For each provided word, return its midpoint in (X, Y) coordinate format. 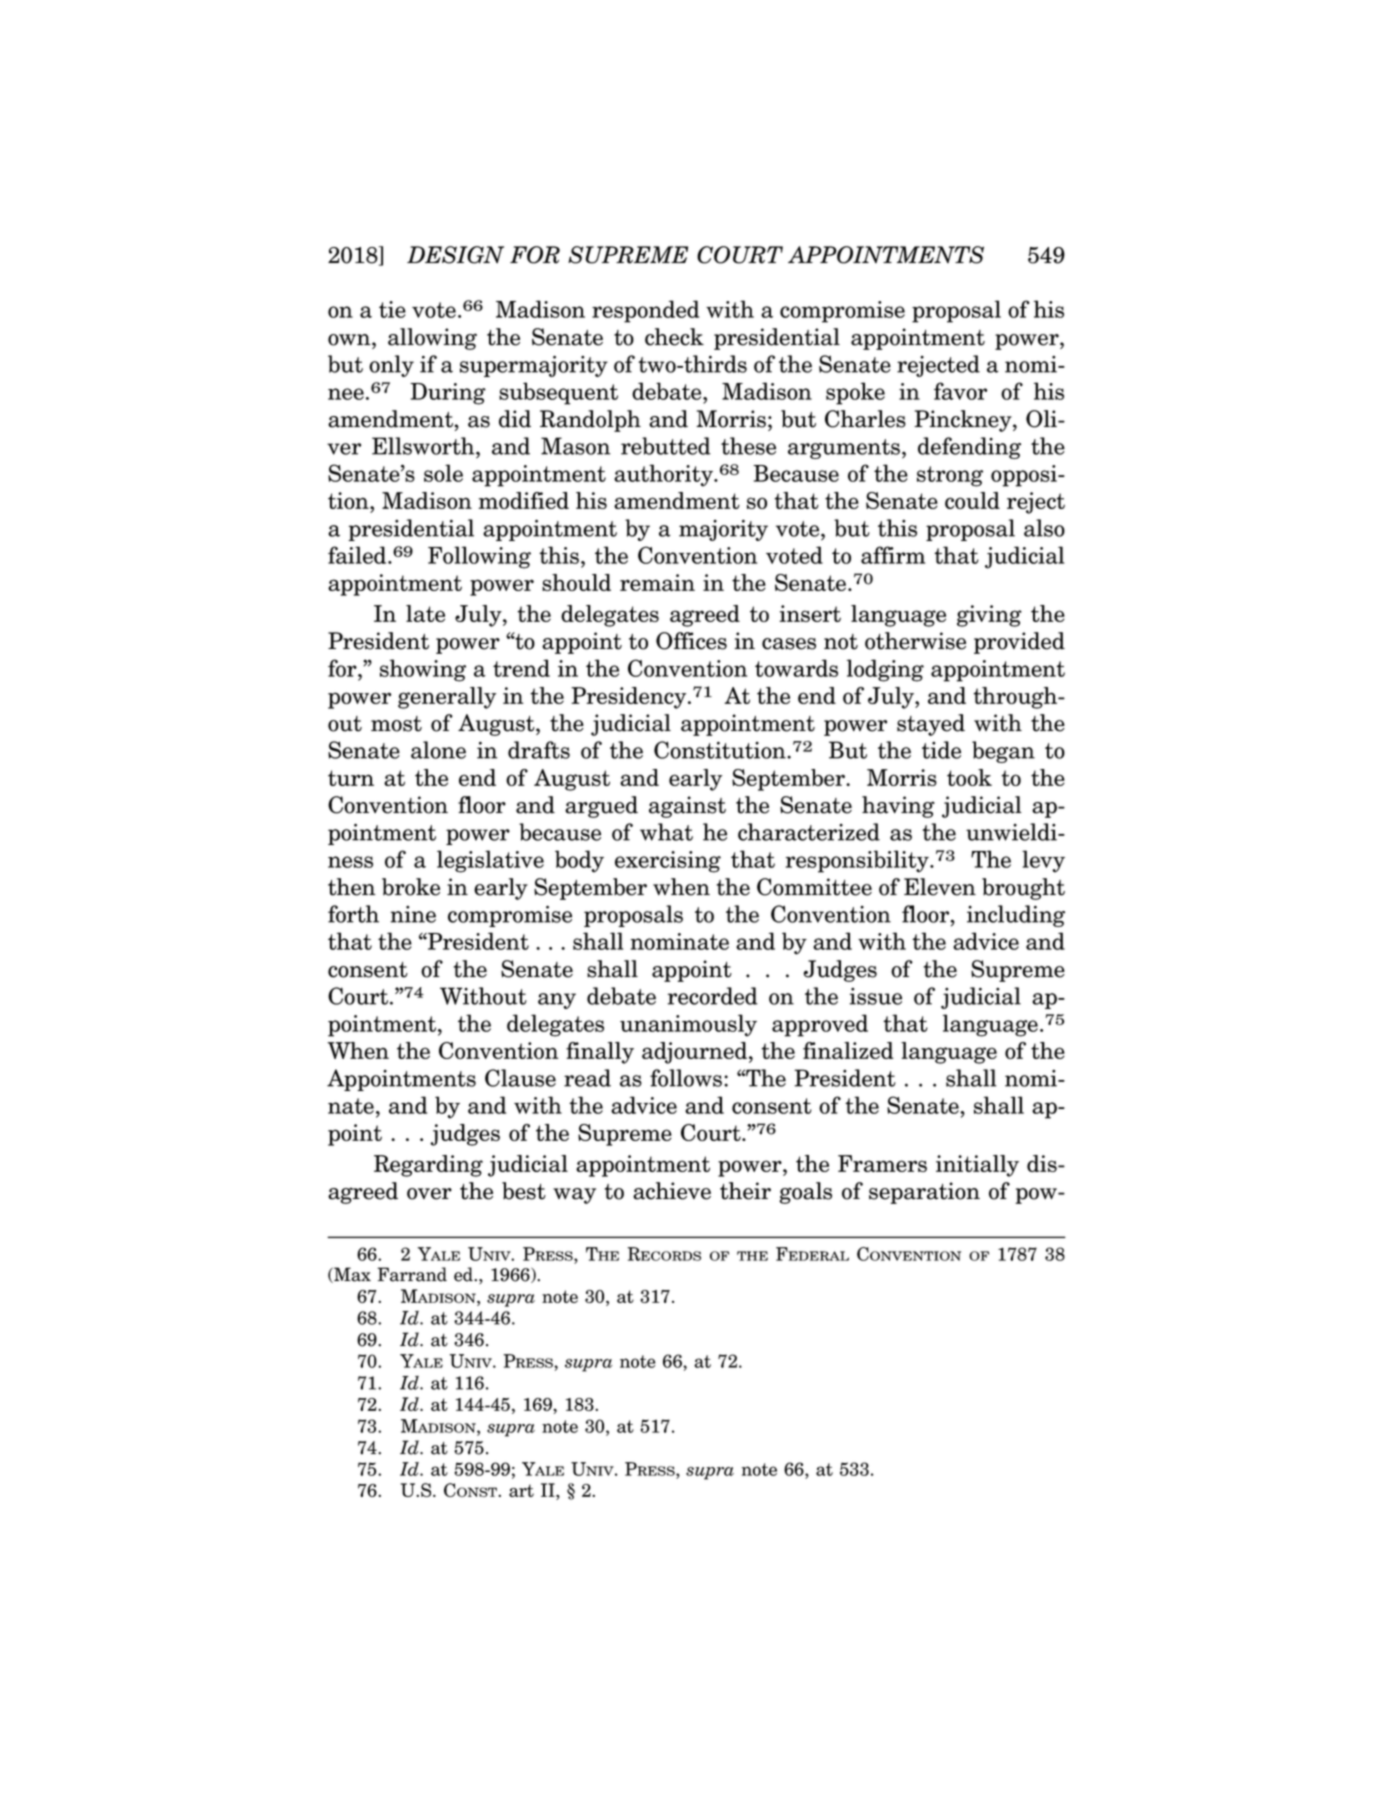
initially (977, 1166)
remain (657, 582)
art (521, 1490)
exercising (668, 862)
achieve (672, 1191)
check (674, 337)
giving (989, 616)
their (745, 1191)
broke (411, 887)
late (425, 613)
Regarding (428, 1166)
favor (960, 391)
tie (392, 309)
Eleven (940, 887)
